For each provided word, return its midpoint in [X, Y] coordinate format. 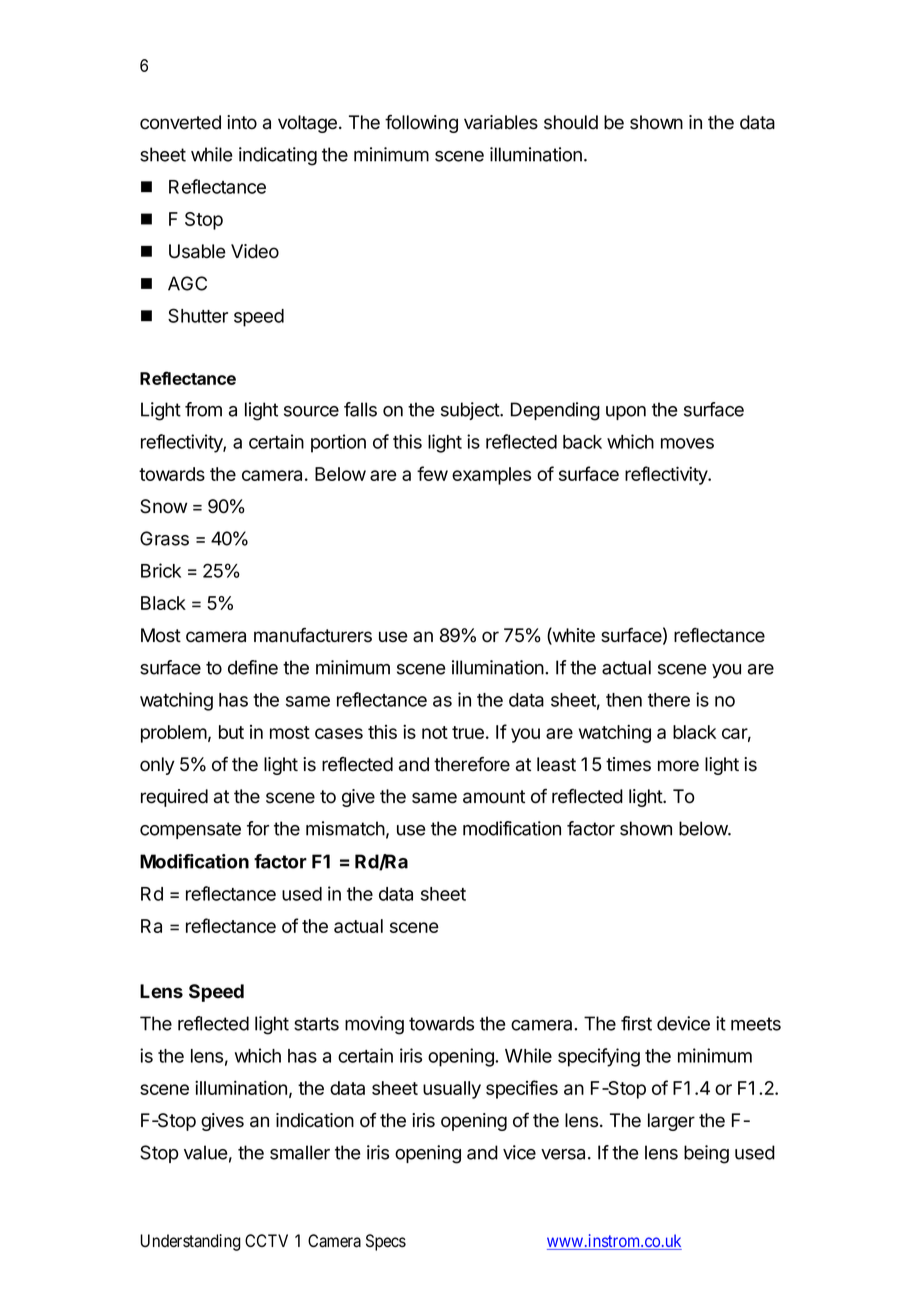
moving [374, 1025]
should [571, 122]
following [421, 123]
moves [687, 443]
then [624, 700]
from [203, 409]
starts [316, 1024]
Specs [386, 1242]
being [706, 1154]
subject [471, 411]
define [253, 667]
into [242, 122]
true [468, 732]
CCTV [266, 1240]
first [636, 1023]
